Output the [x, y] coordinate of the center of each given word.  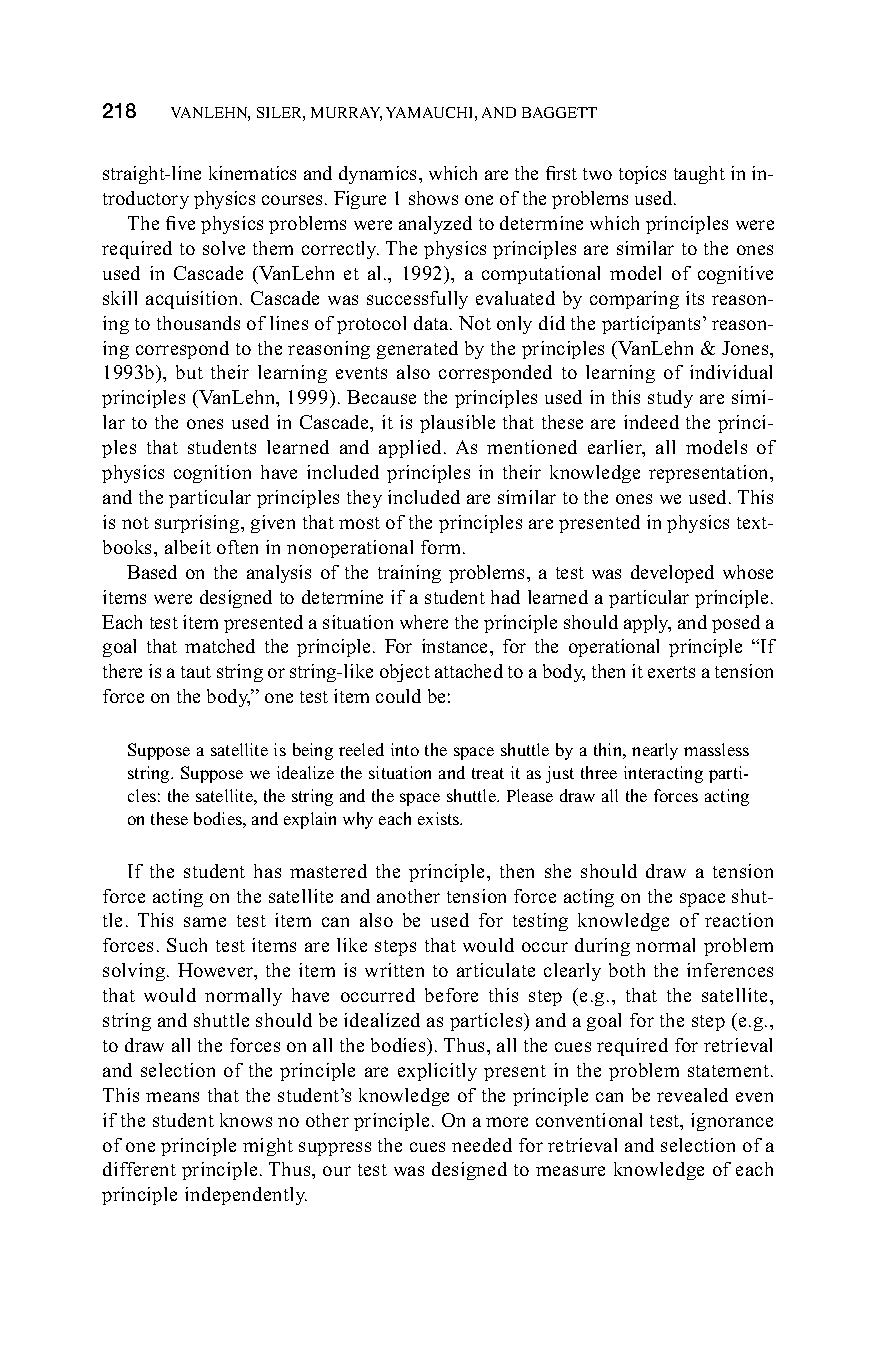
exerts [671, 672]
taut [196, 672]
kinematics [252, 173]
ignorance [732, 1122]
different [139, 1169]
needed [482, 1145]
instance [456, 646]
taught [699, 175]
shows [433, 198]
